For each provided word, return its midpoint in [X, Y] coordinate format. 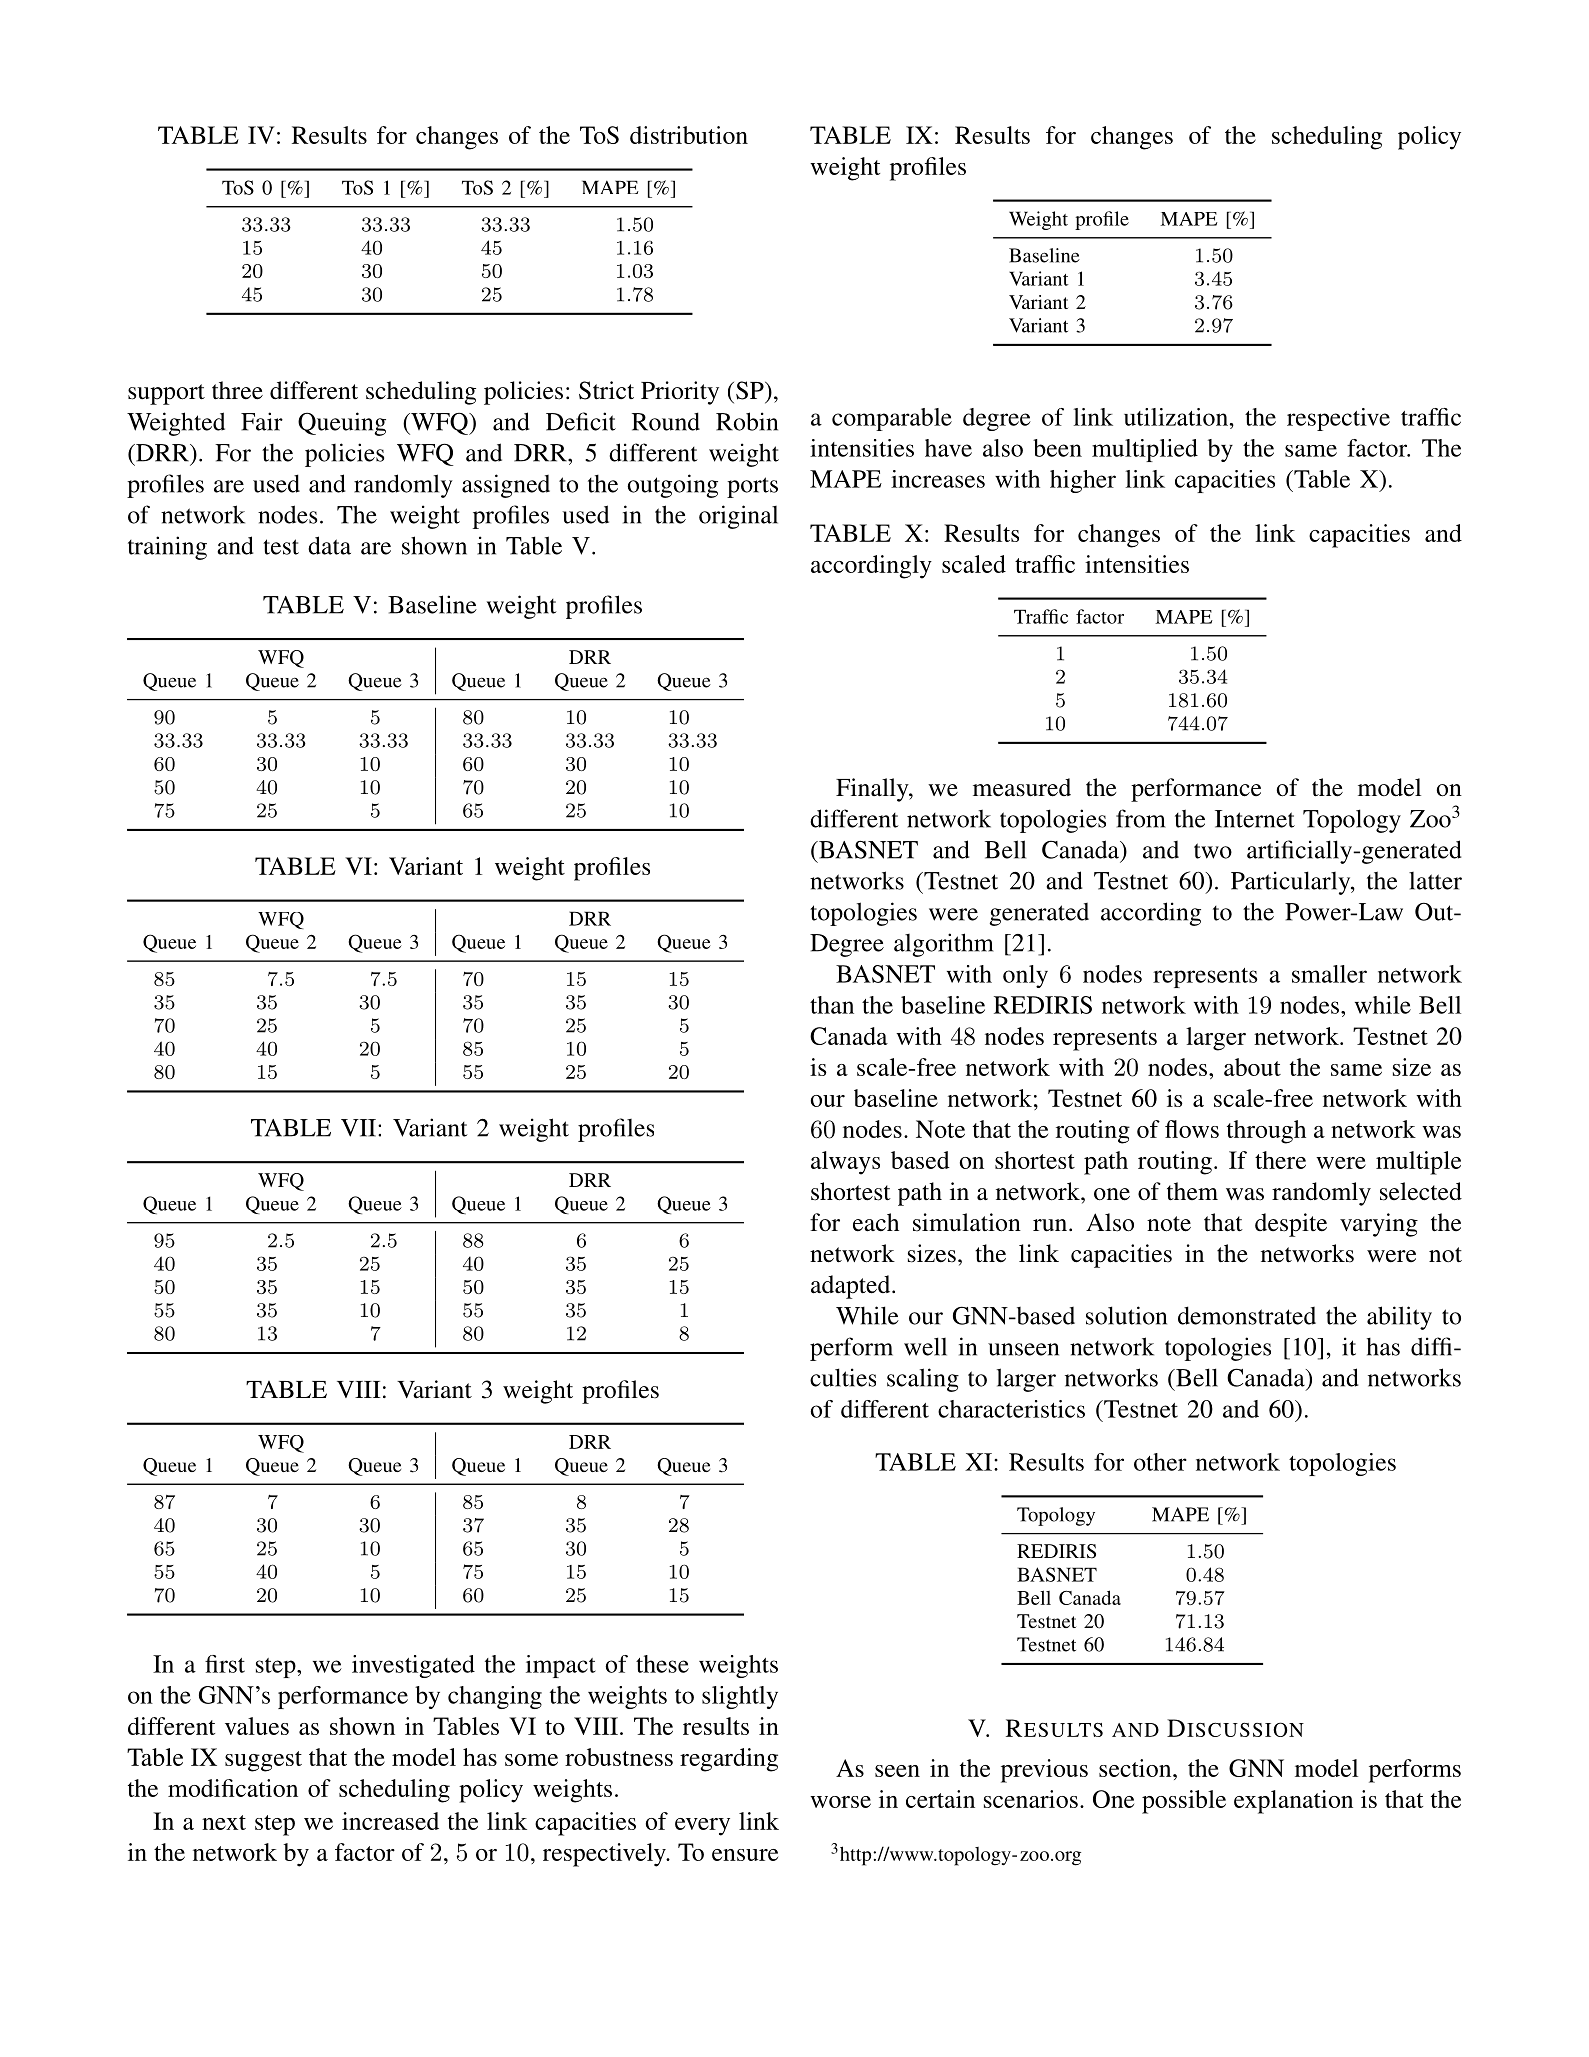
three [237, 390]
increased [390, 1821]
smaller [1329, 974]
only [1025, 976]
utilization [1176, 417]
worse [840, 1802]
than [832, 1005]
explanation [1293, 1802]
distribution [689, 135]
